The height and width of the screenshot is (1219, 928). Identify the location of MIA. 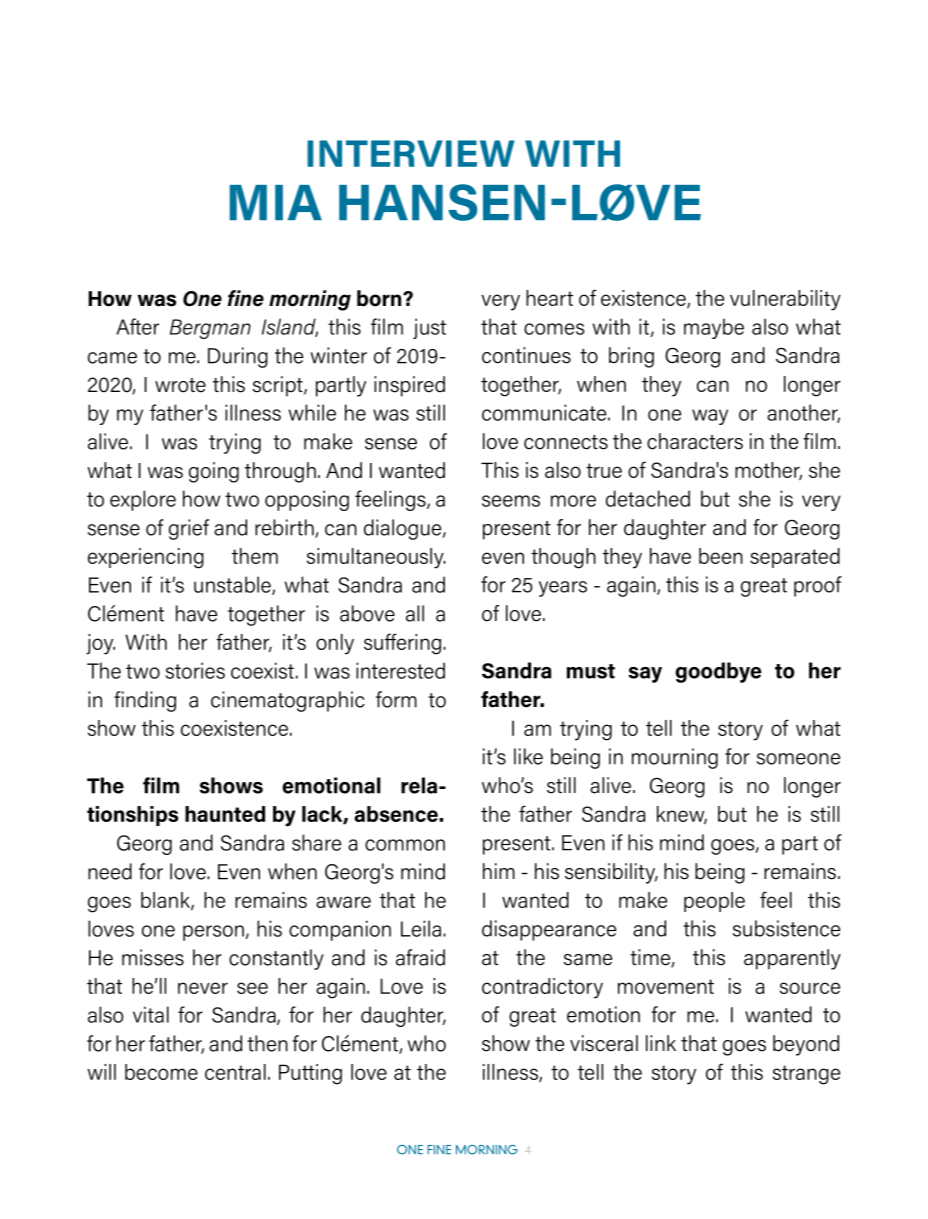
(276, 202).
